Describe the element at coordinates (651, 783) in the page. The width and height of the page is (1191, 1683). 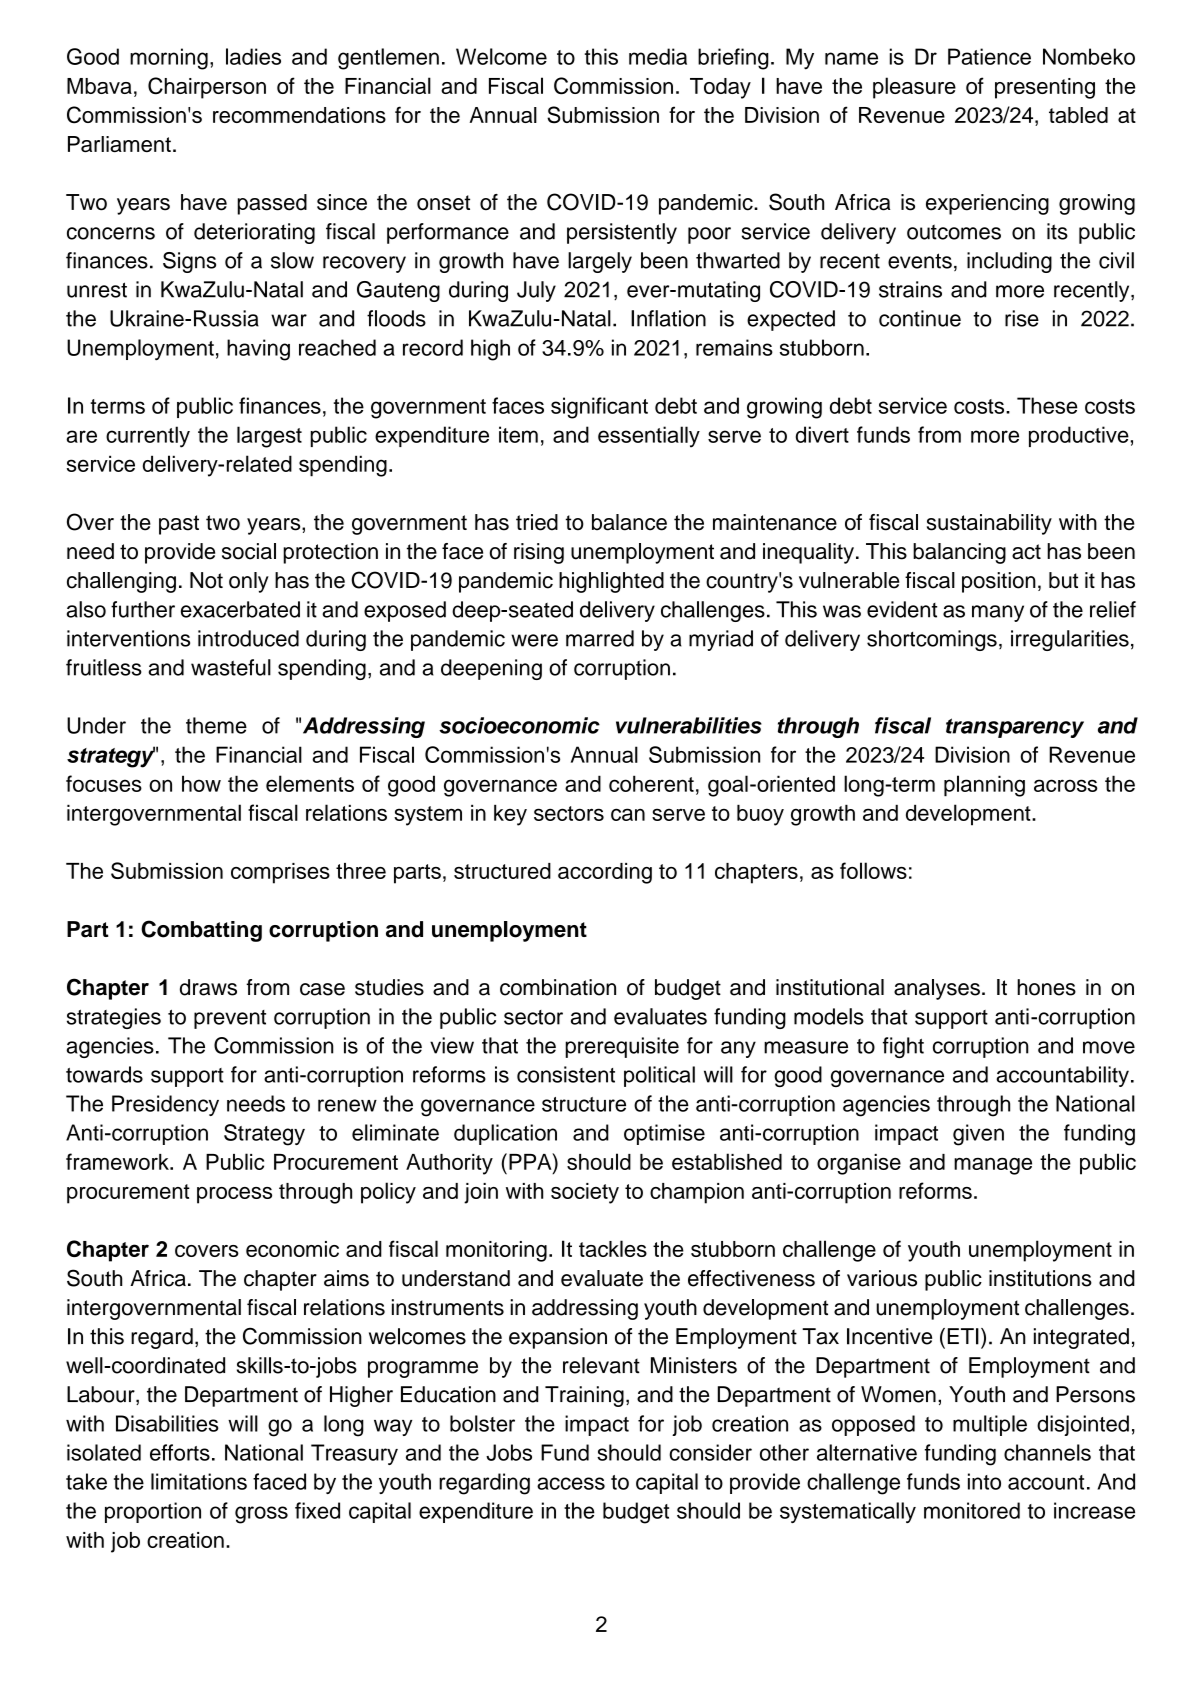
I see `coherent` at that location.
